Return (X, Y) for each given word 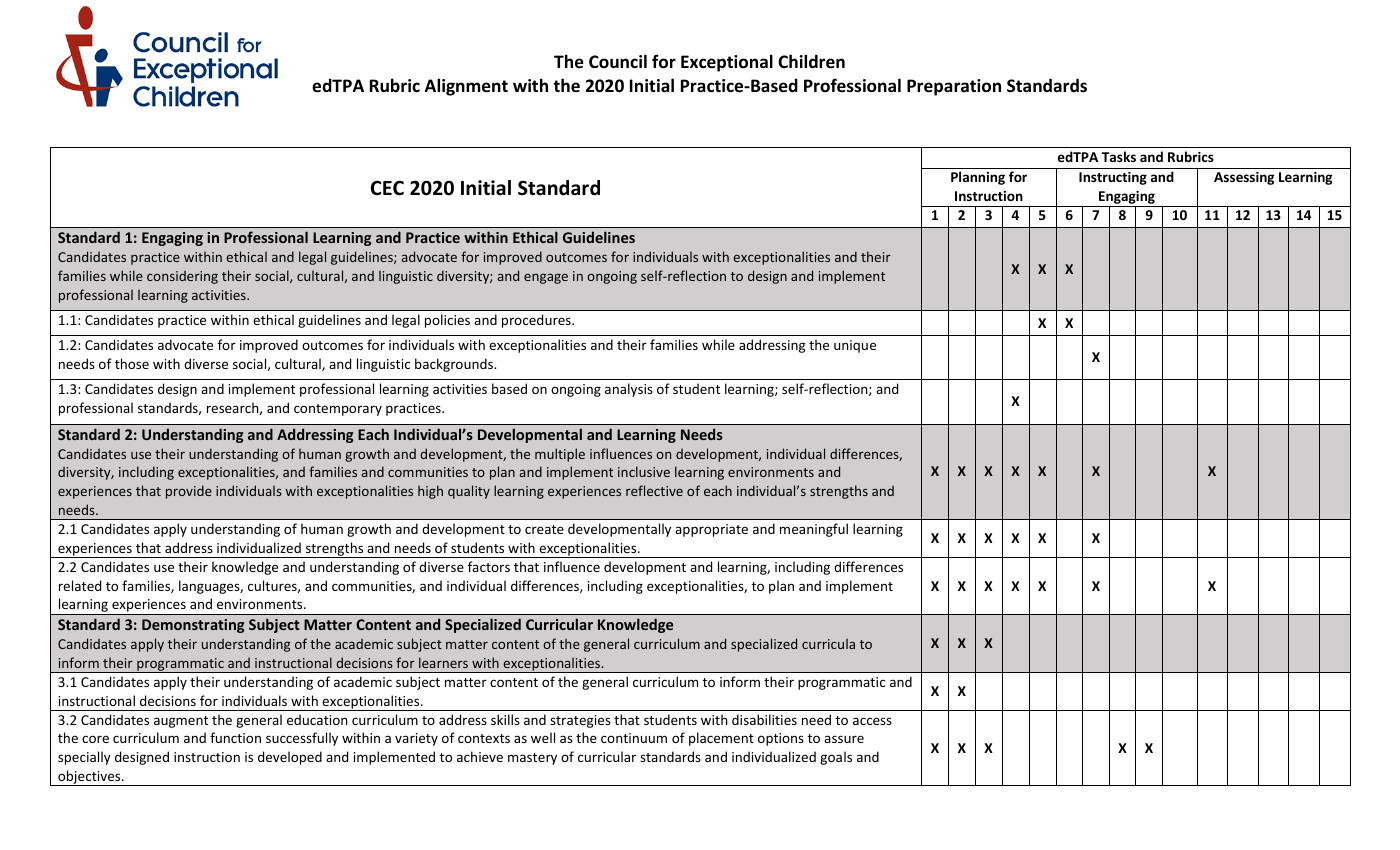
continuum (634, 738)
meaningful (814, 530)
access (872, 721)
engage (546, 278)
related (80, 585)
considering (182, 277)
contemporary (338, 410)
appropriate (711, 530)
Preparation (954, 87)
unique (855, 346)
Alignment (466, 87)
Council (618, 61)
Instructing (1113, 178)
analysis (629, 390)
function (235, 737)
